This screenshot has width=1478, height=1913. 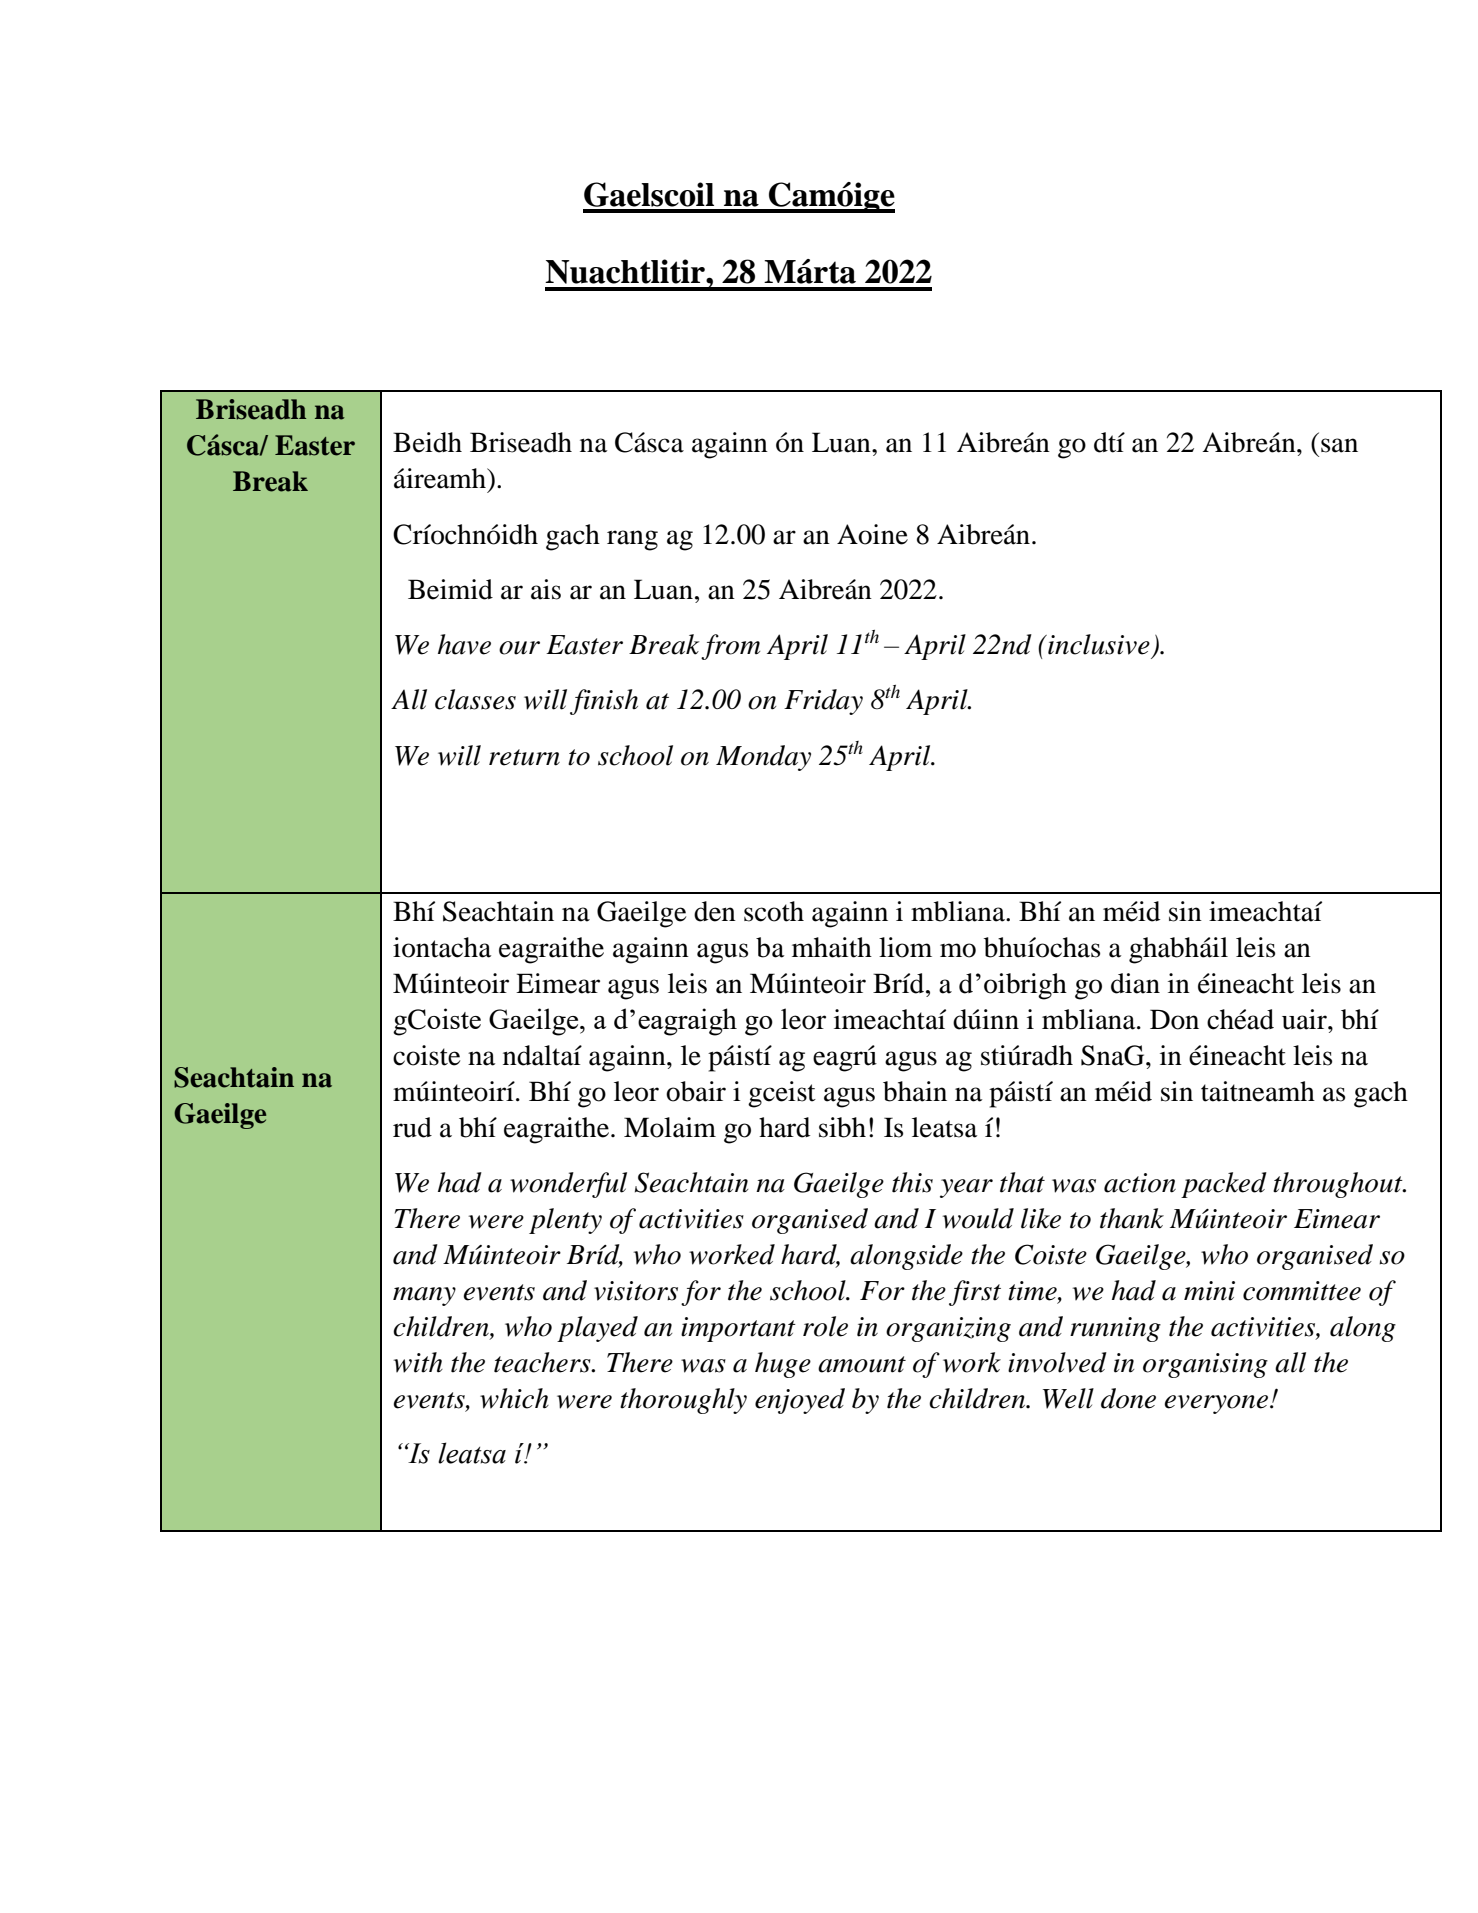 I want to click on organising, so click(x=1205, y=1365).
